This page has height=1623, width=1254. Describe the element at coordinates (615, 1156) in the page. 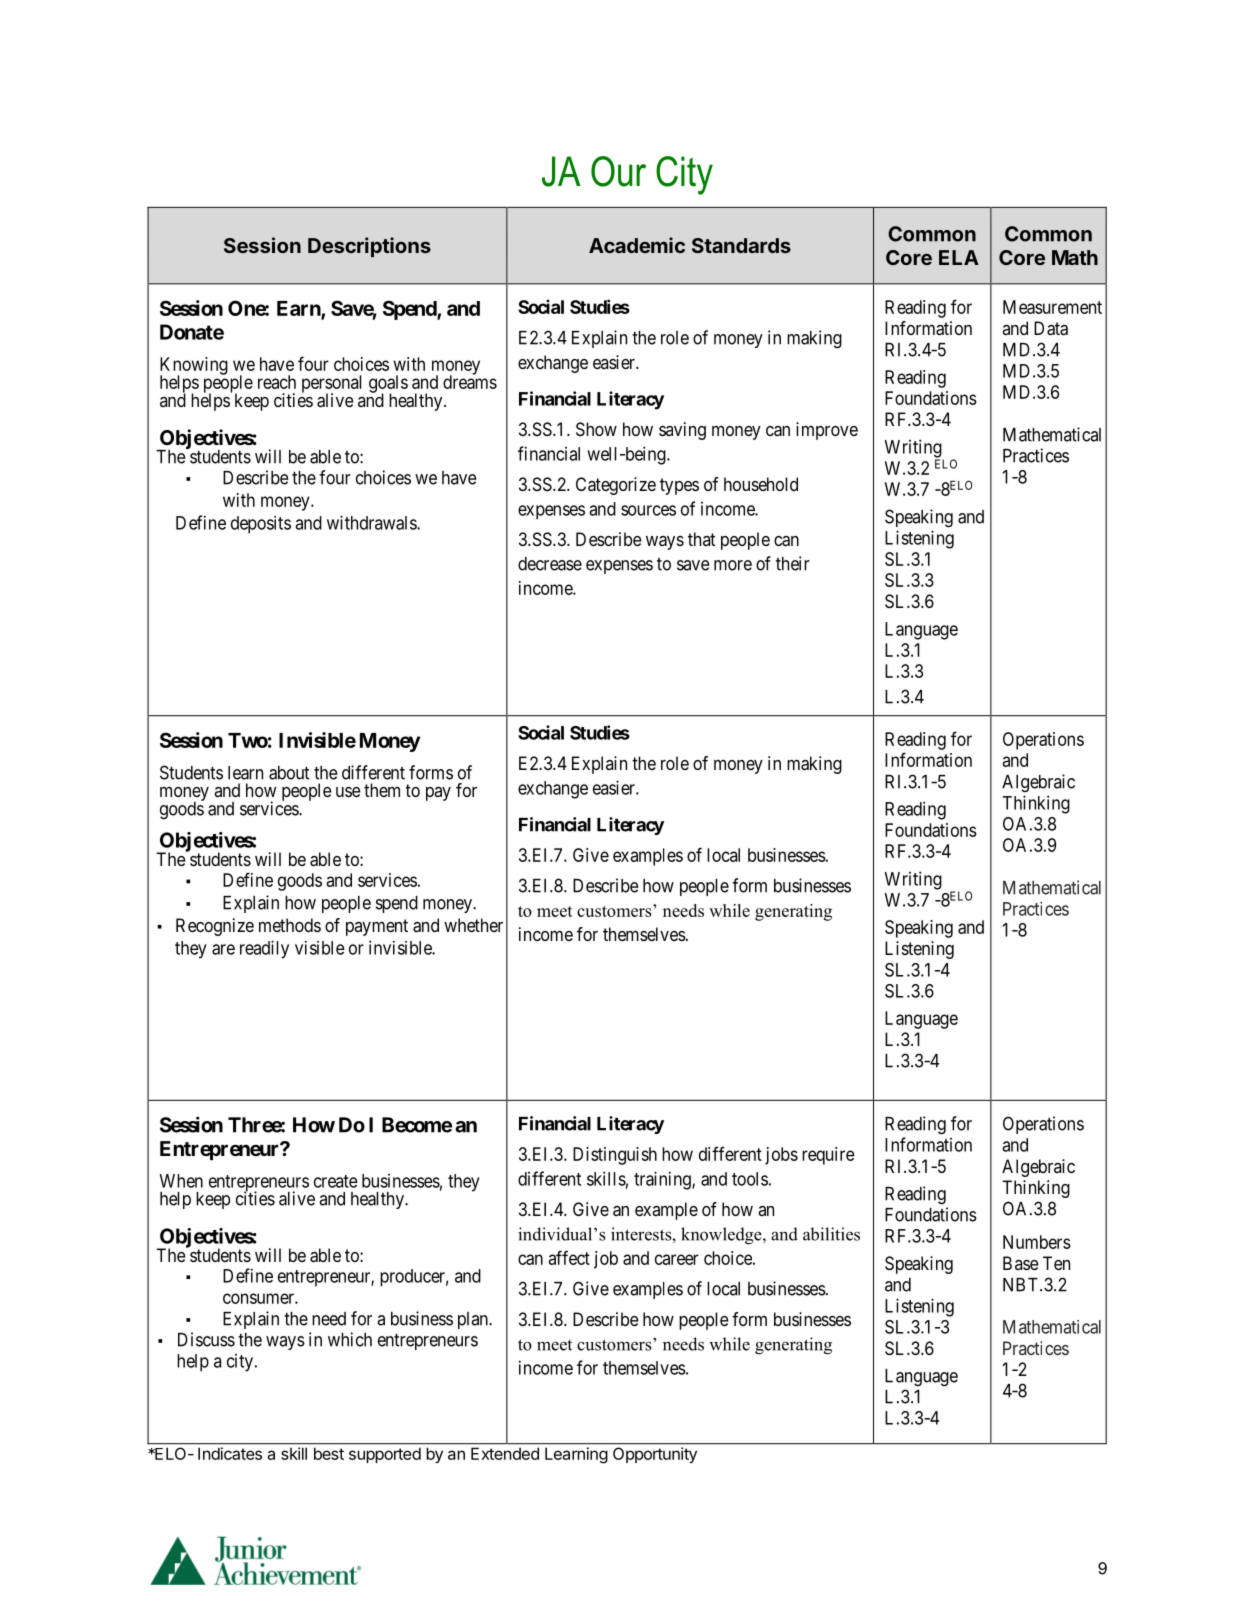

I see `Distinguish` at that location.
